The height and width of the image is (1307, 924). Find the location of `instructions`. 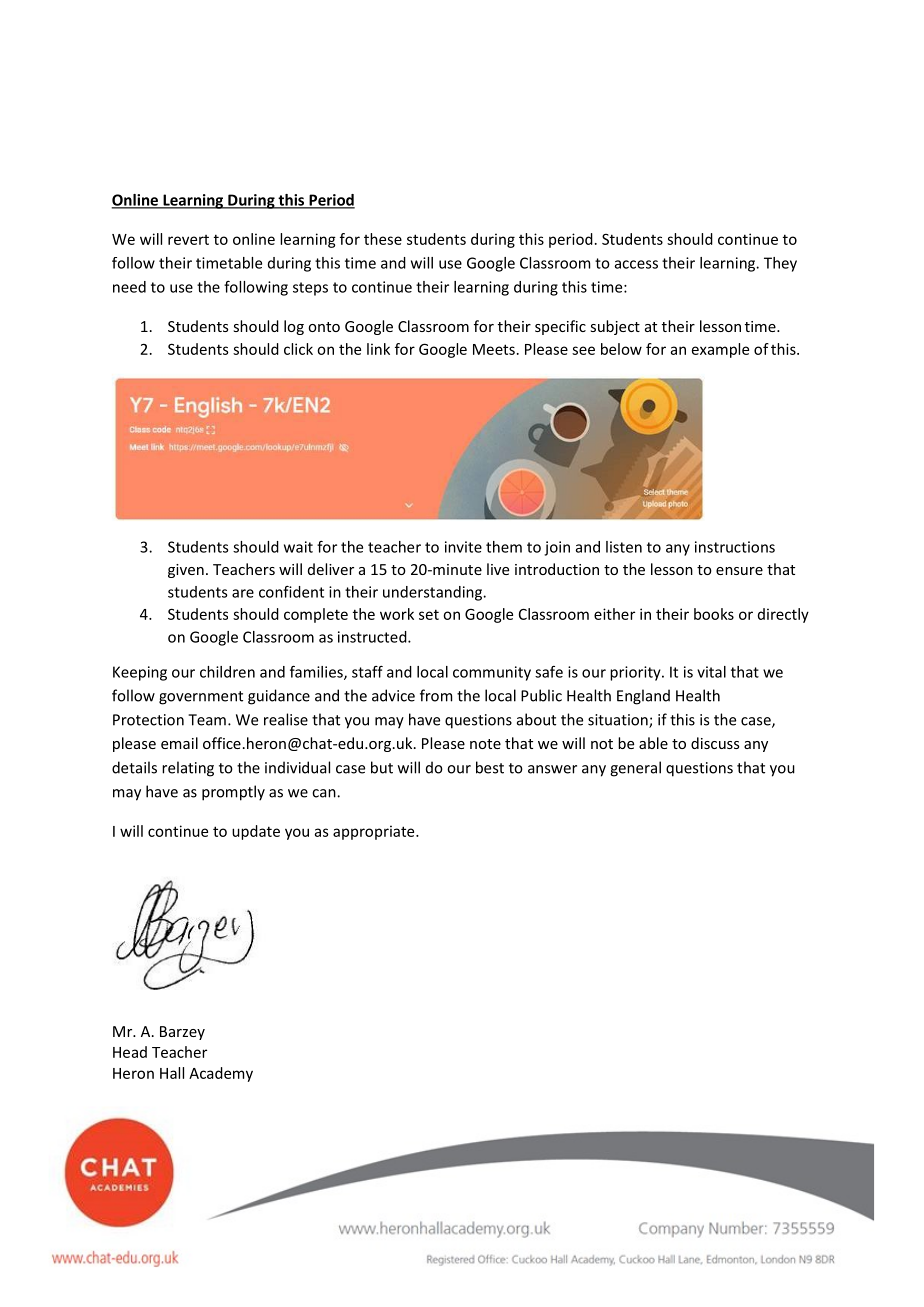

instructions is located at coordinates (735, 547).
